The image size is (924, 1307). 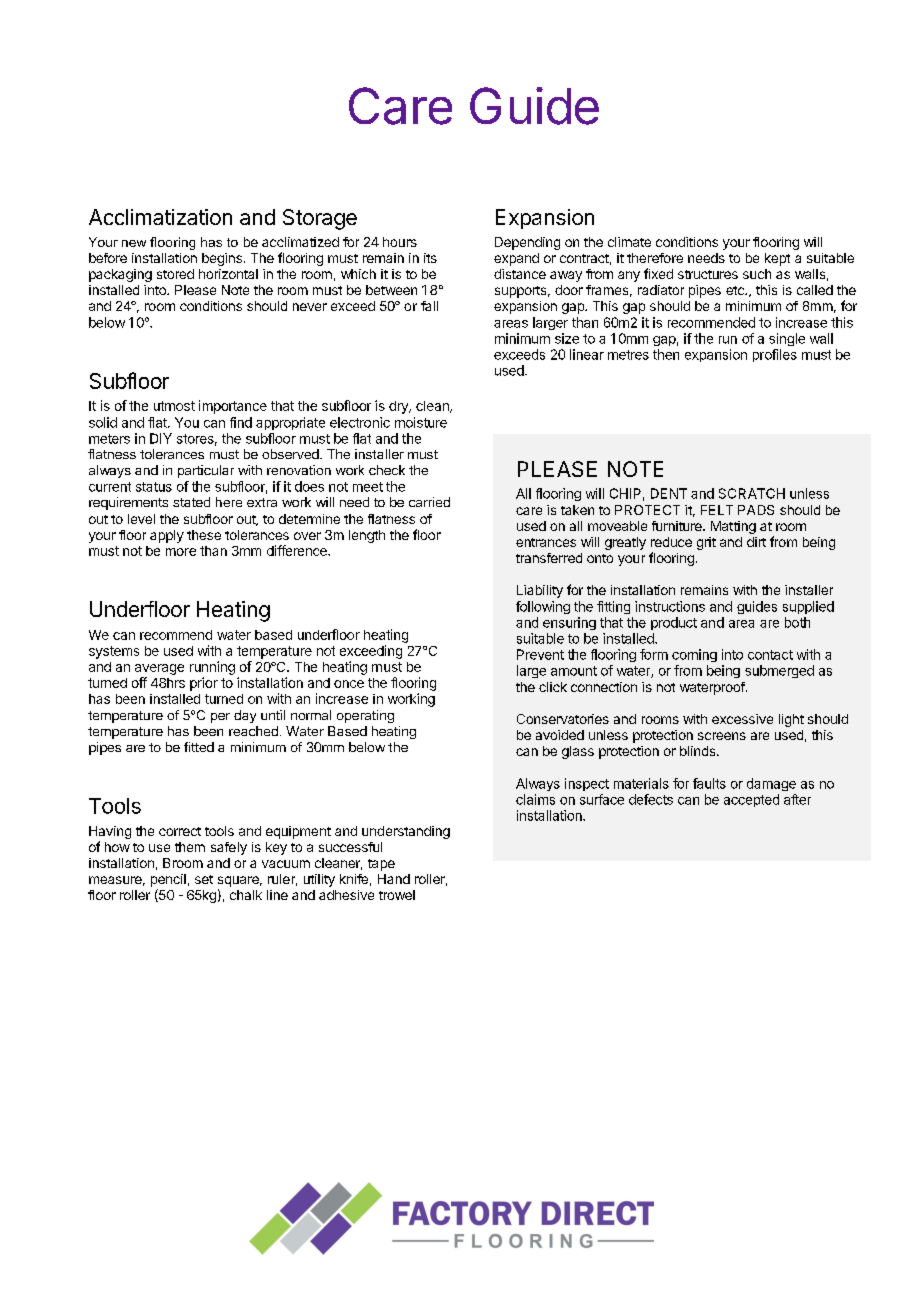 What do you see at coordinates (674, 623) in the document?
I see `product` at bounding box center [674, 623].
